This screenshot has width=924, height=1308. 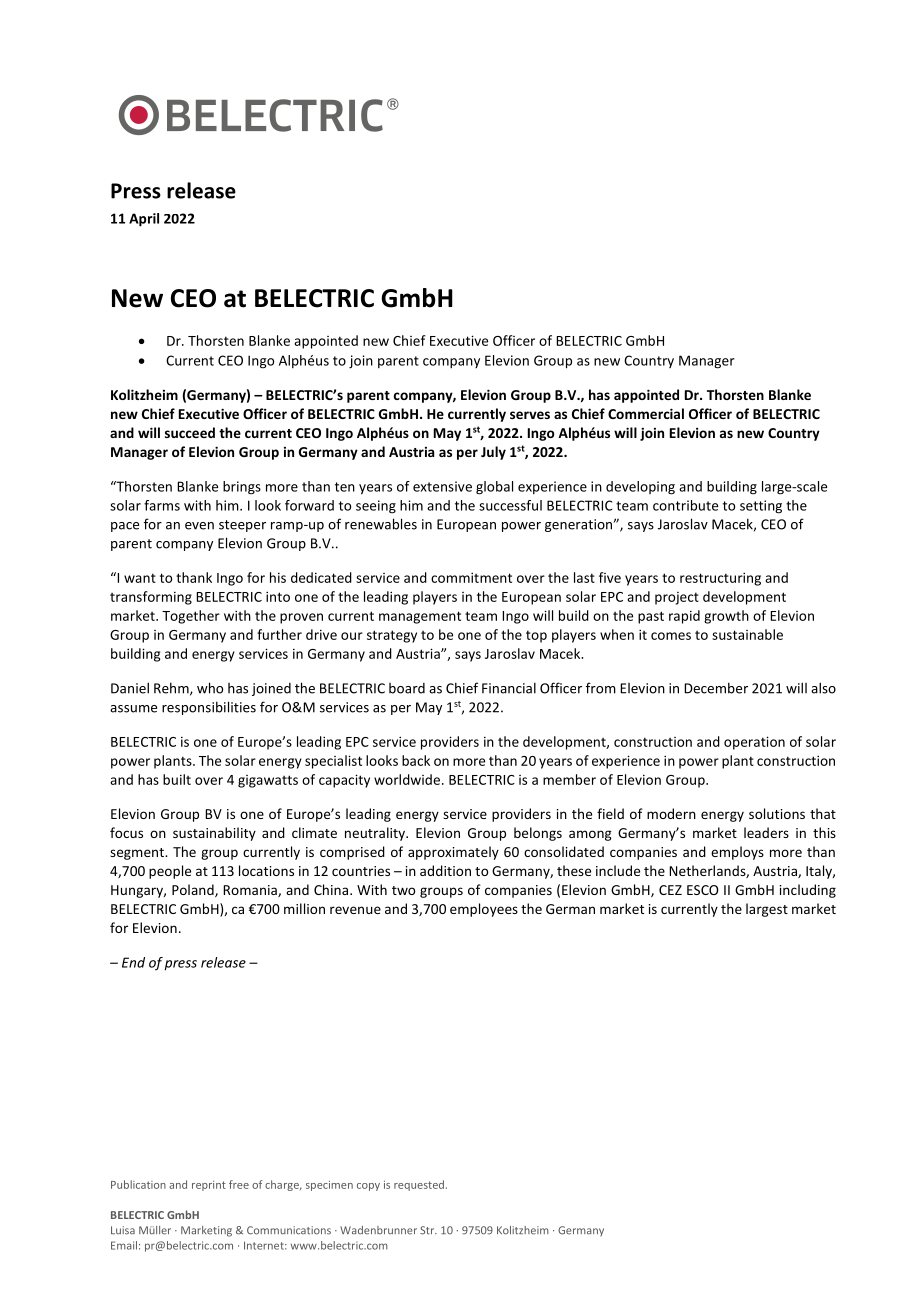 What do you see at coordinates (484, 910) in the screenshot?
I see `employees` at bounding box center [484, 910].
